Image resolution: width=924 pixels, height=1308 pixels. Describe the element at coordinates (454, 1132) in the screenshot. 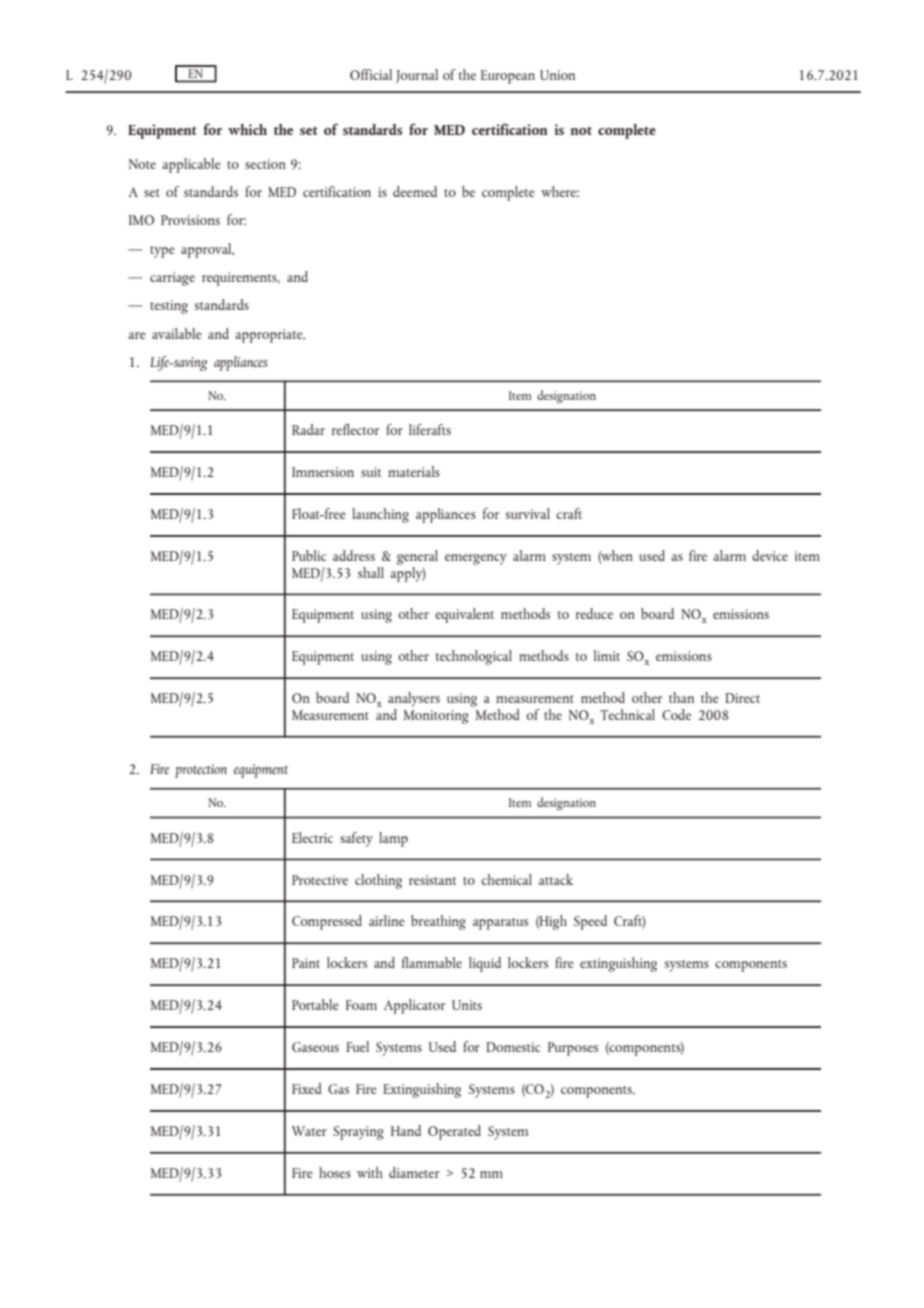

I see `Operated` at that location.
